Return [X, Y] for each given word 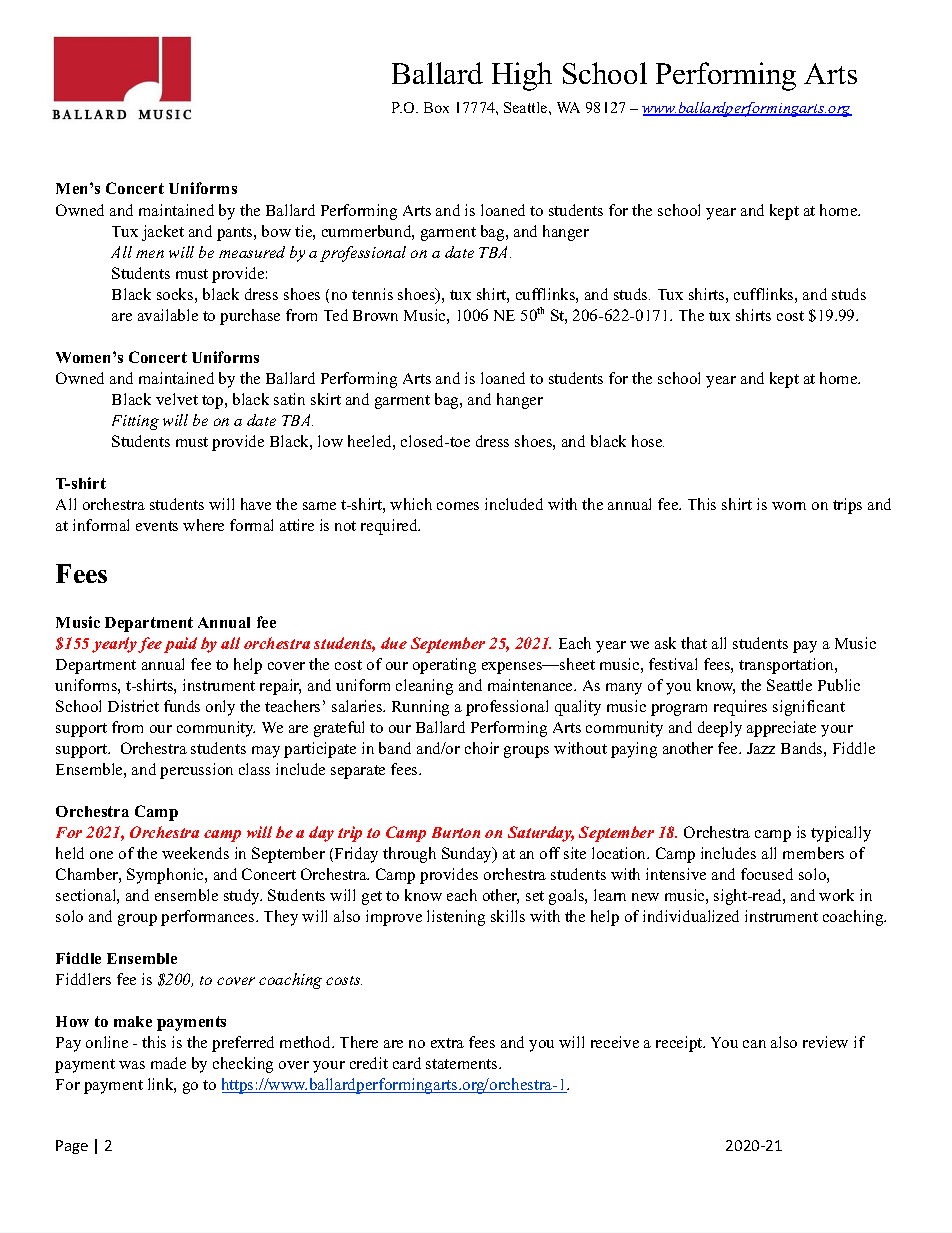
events [157, 526]
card [407, 1063]
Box [436, 107]
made [168, 1063]
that [694, 643]
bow [276, 231]
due [394, 643]
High [522, 76]
